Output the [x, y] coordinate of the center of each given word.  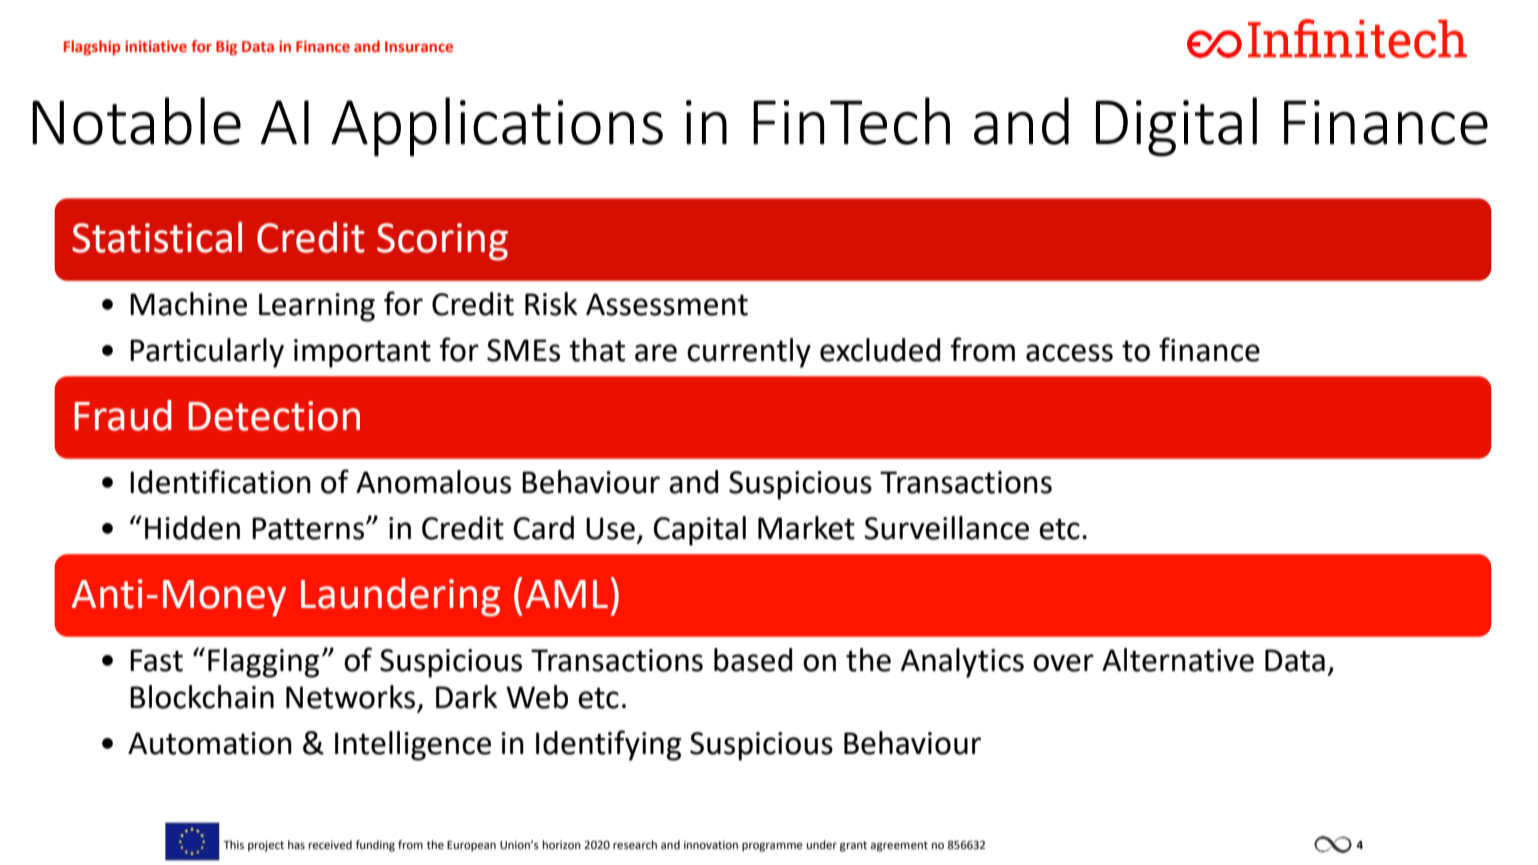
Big [226, 48]
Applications [497, 127]
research [635, 845]
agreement [899, 846]
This [233, 844]
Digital [1176, 127]
